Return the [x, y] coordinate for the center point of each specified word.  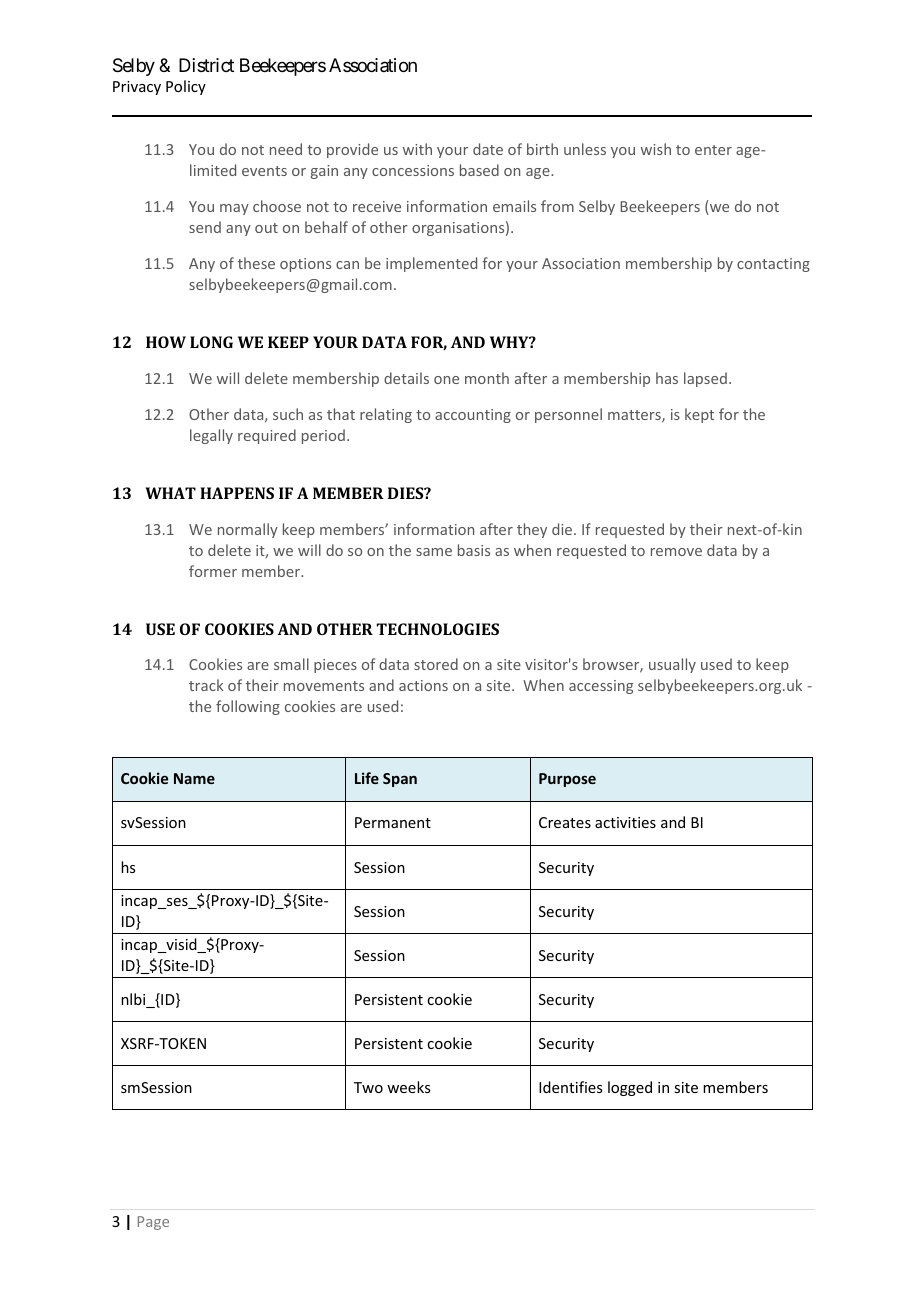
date [488, 149]
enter [713, 150]
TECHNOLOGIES [437, 629]
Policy [186, 87]
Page [153, 1223]
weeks [408, 1087]
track [206, 685]
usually [672, 665]
